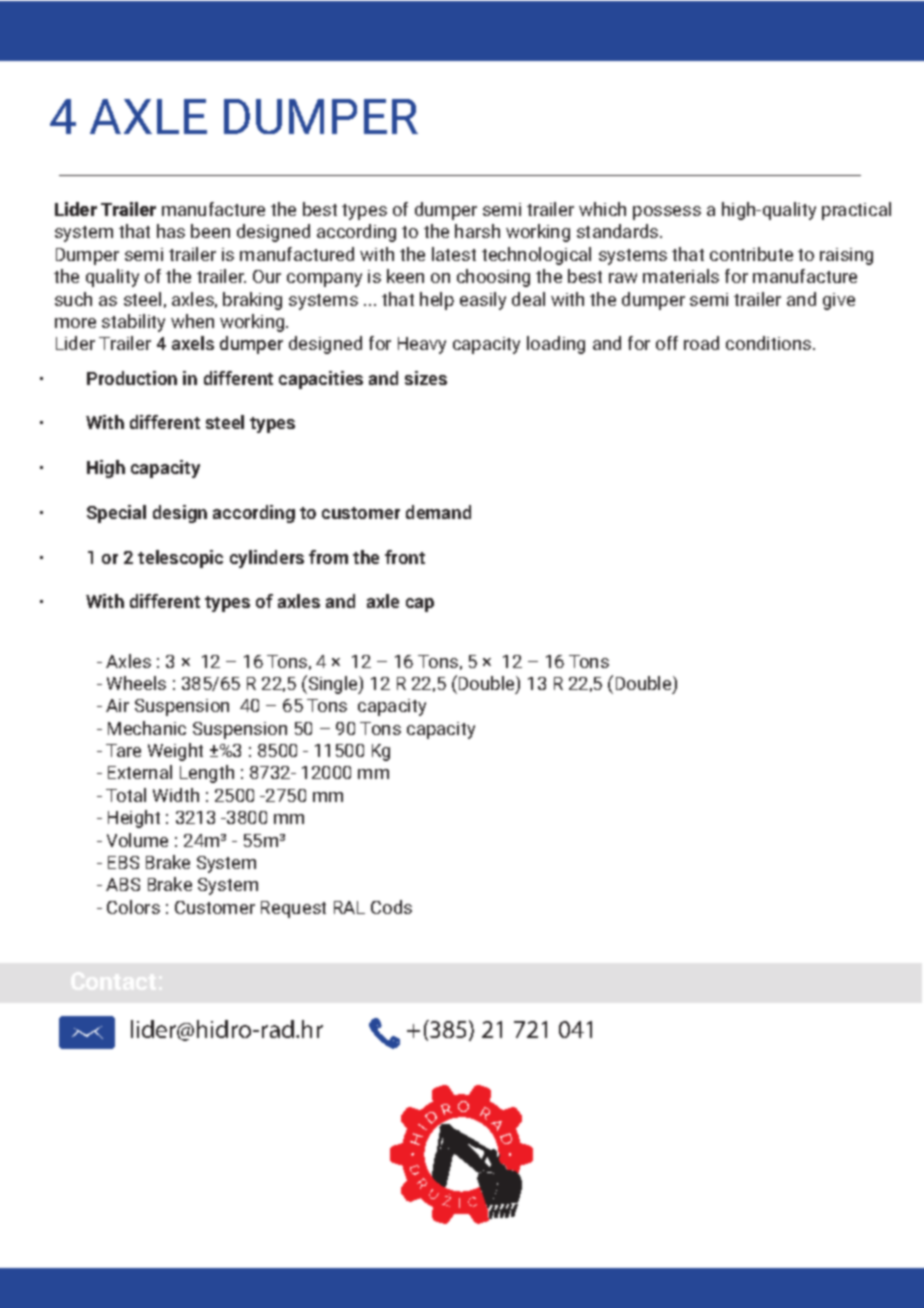  Describe the element at coordinates (405, 557) in the page. I see `front` at that location.
